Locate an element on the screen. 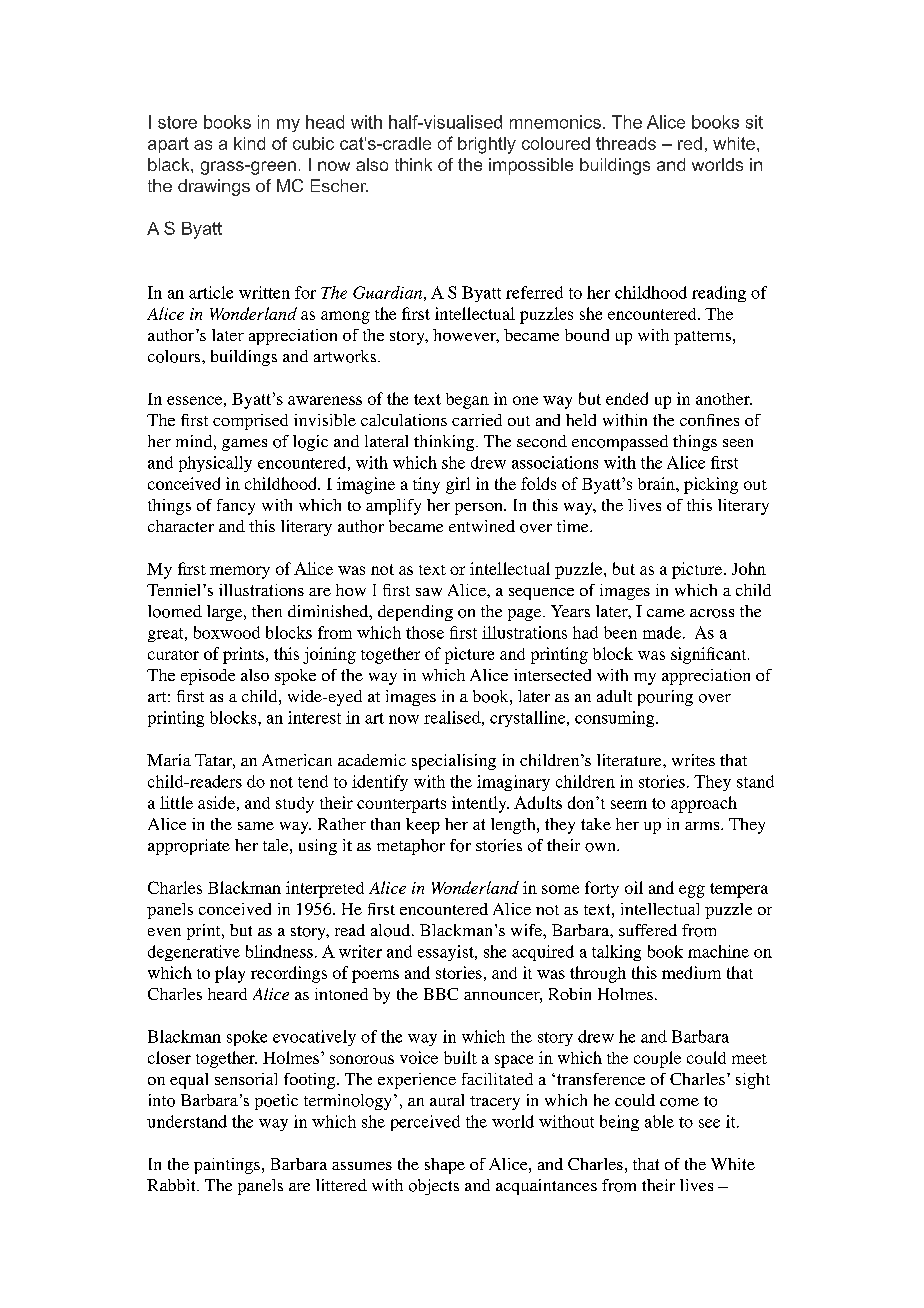 The image size is (924, 1308). brain is located at coordinates (657, 483).
